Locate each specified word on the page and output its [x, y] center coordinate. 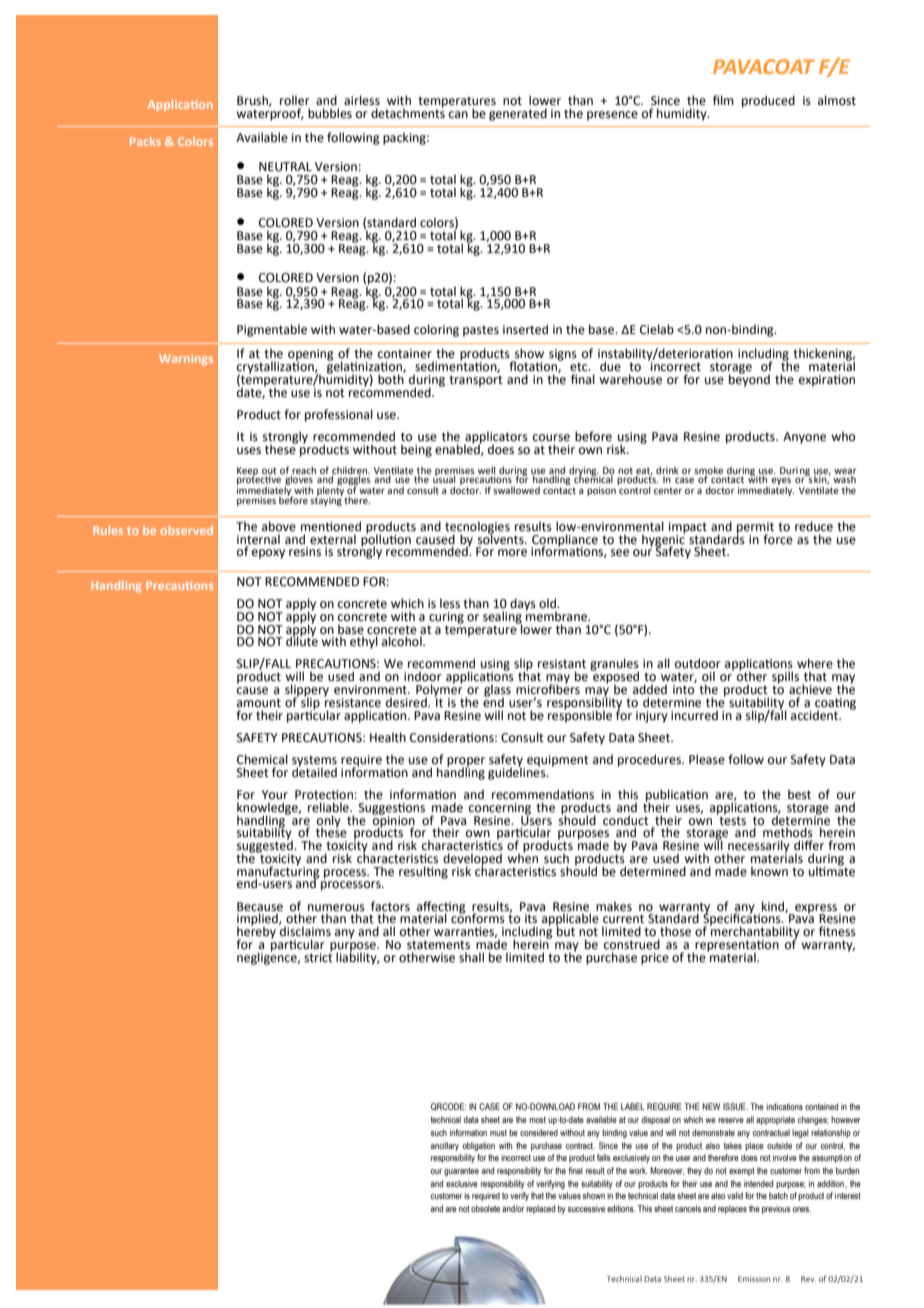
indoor [423, 676]
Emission [754, 1279]
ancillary [445, 1146]
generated [518, 114]
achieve [810, 689]
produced [768, 101]
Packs [145, 141]
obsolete [485, 1208]
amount [259, 703]
